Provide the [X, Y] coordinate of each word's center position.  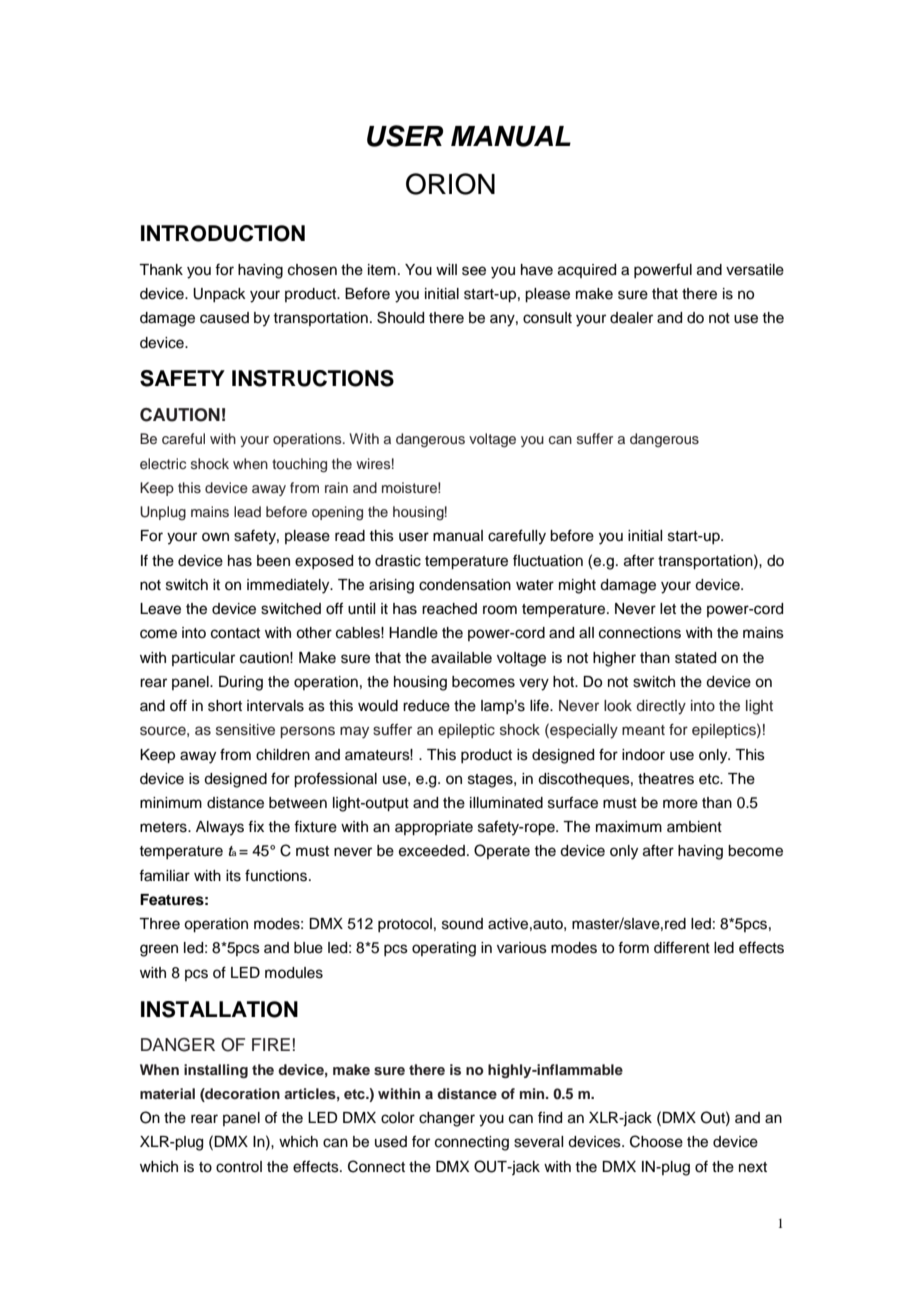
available [461, 658]
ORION [450, 184]
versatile [755, 270]
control [239, 1167]
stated [695, 658]
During [241, 683]
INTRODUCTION [223, 233]
